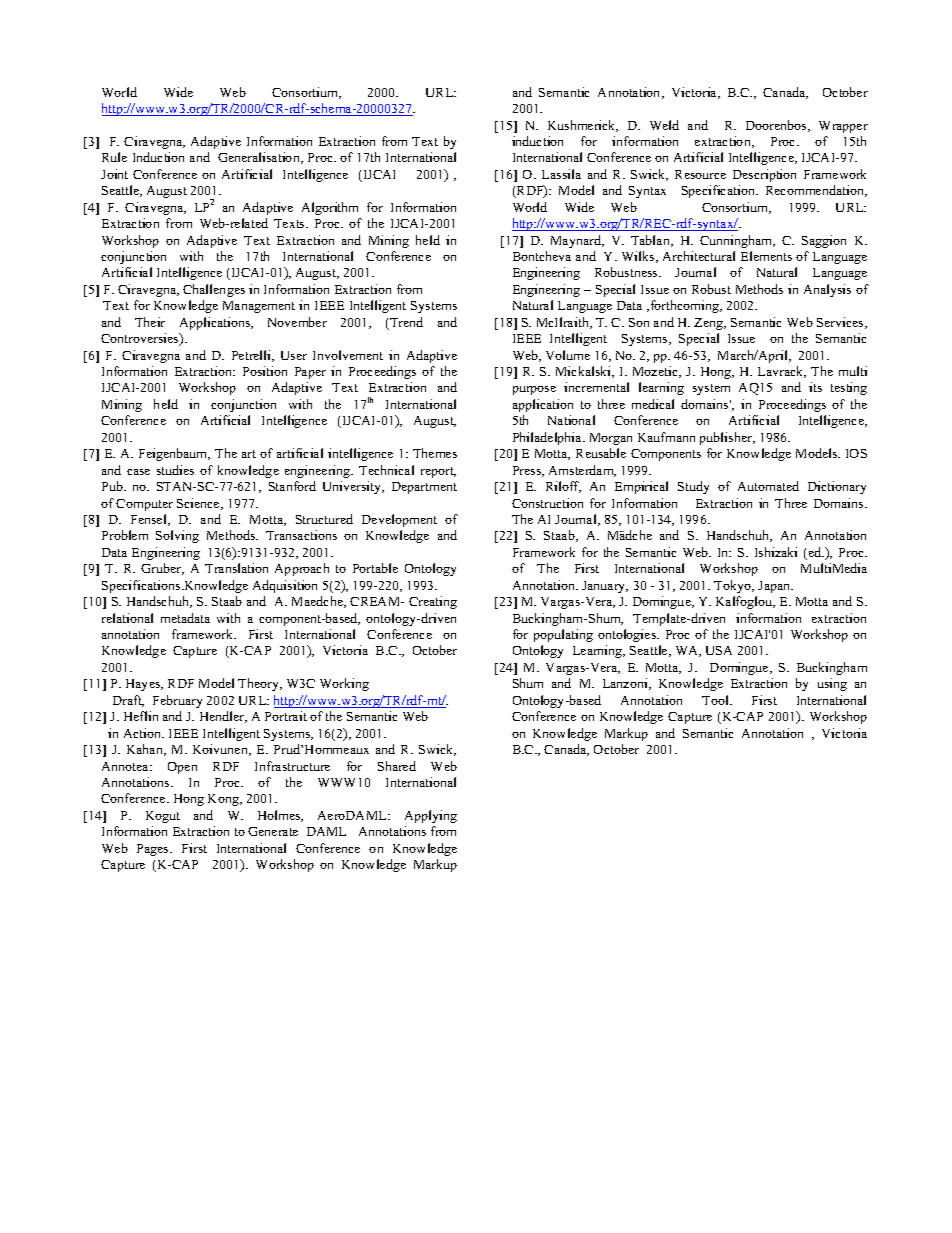 The image size is (952, 1233). I want to click on Kong, so click(224, 800).
